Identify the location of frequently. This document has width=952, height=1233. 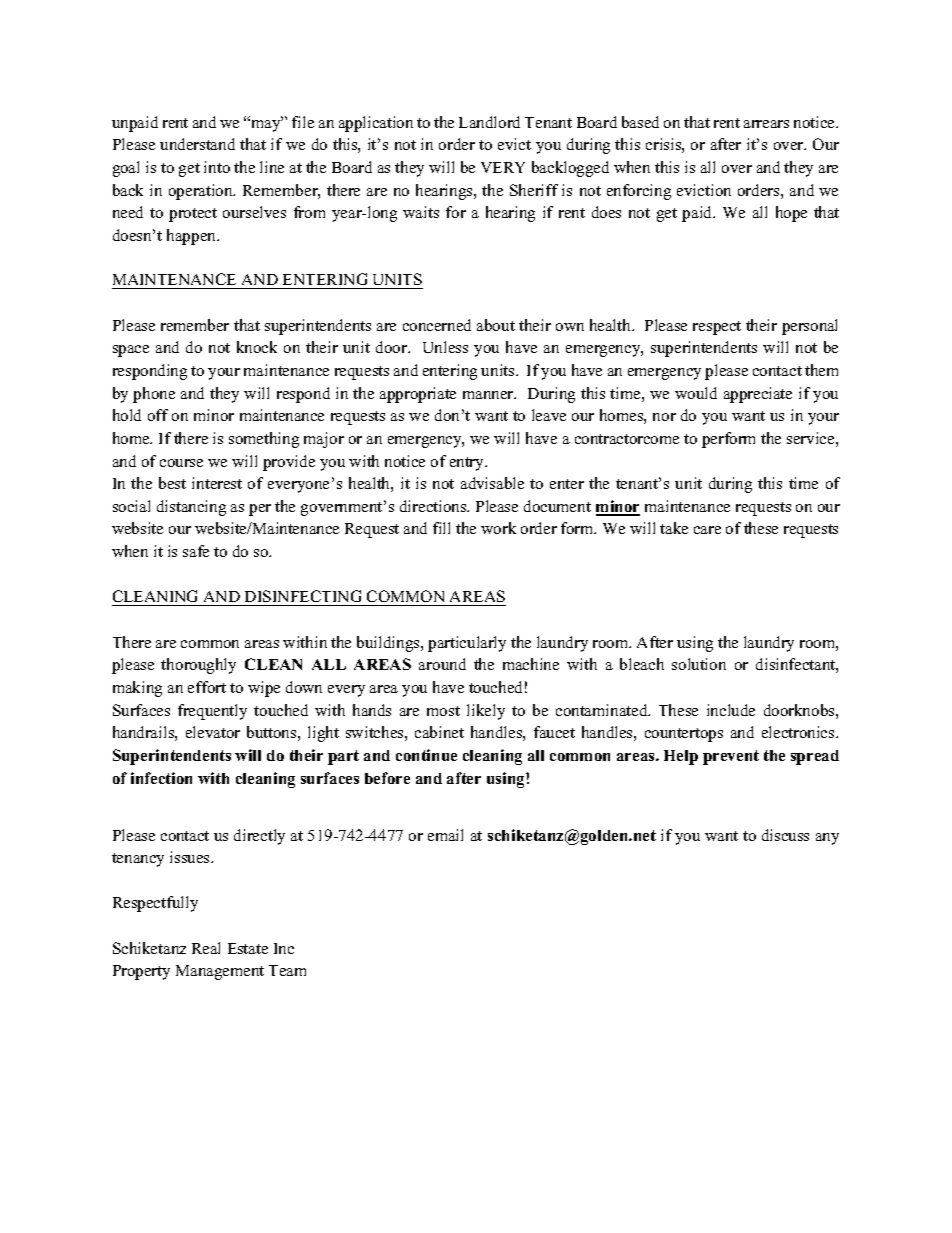
(212, 712).
